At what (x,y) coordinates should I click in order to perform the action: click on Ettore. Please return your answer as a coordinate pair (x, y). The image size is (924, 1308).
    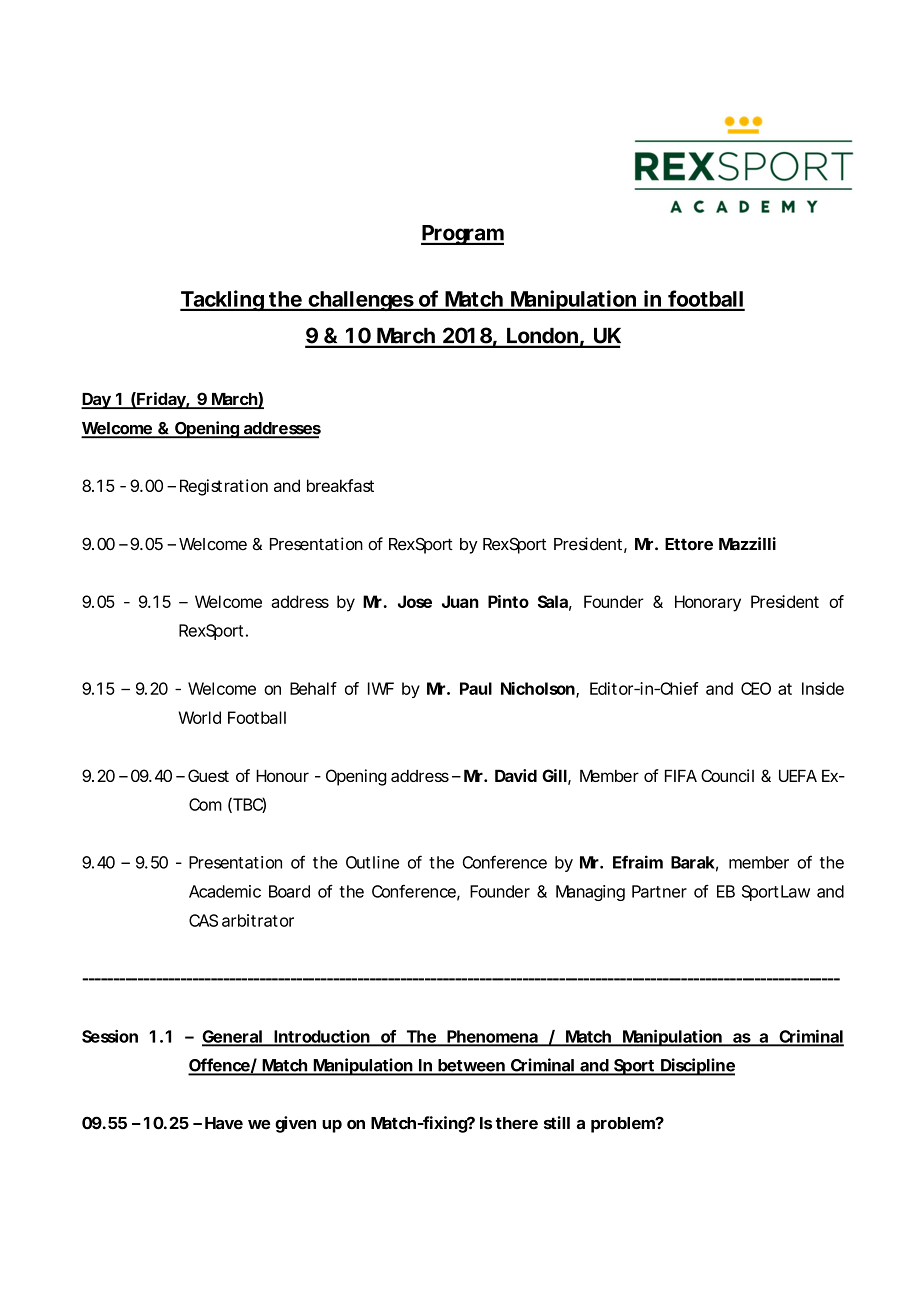
    Looking at the image, I should click on (689, 544).
